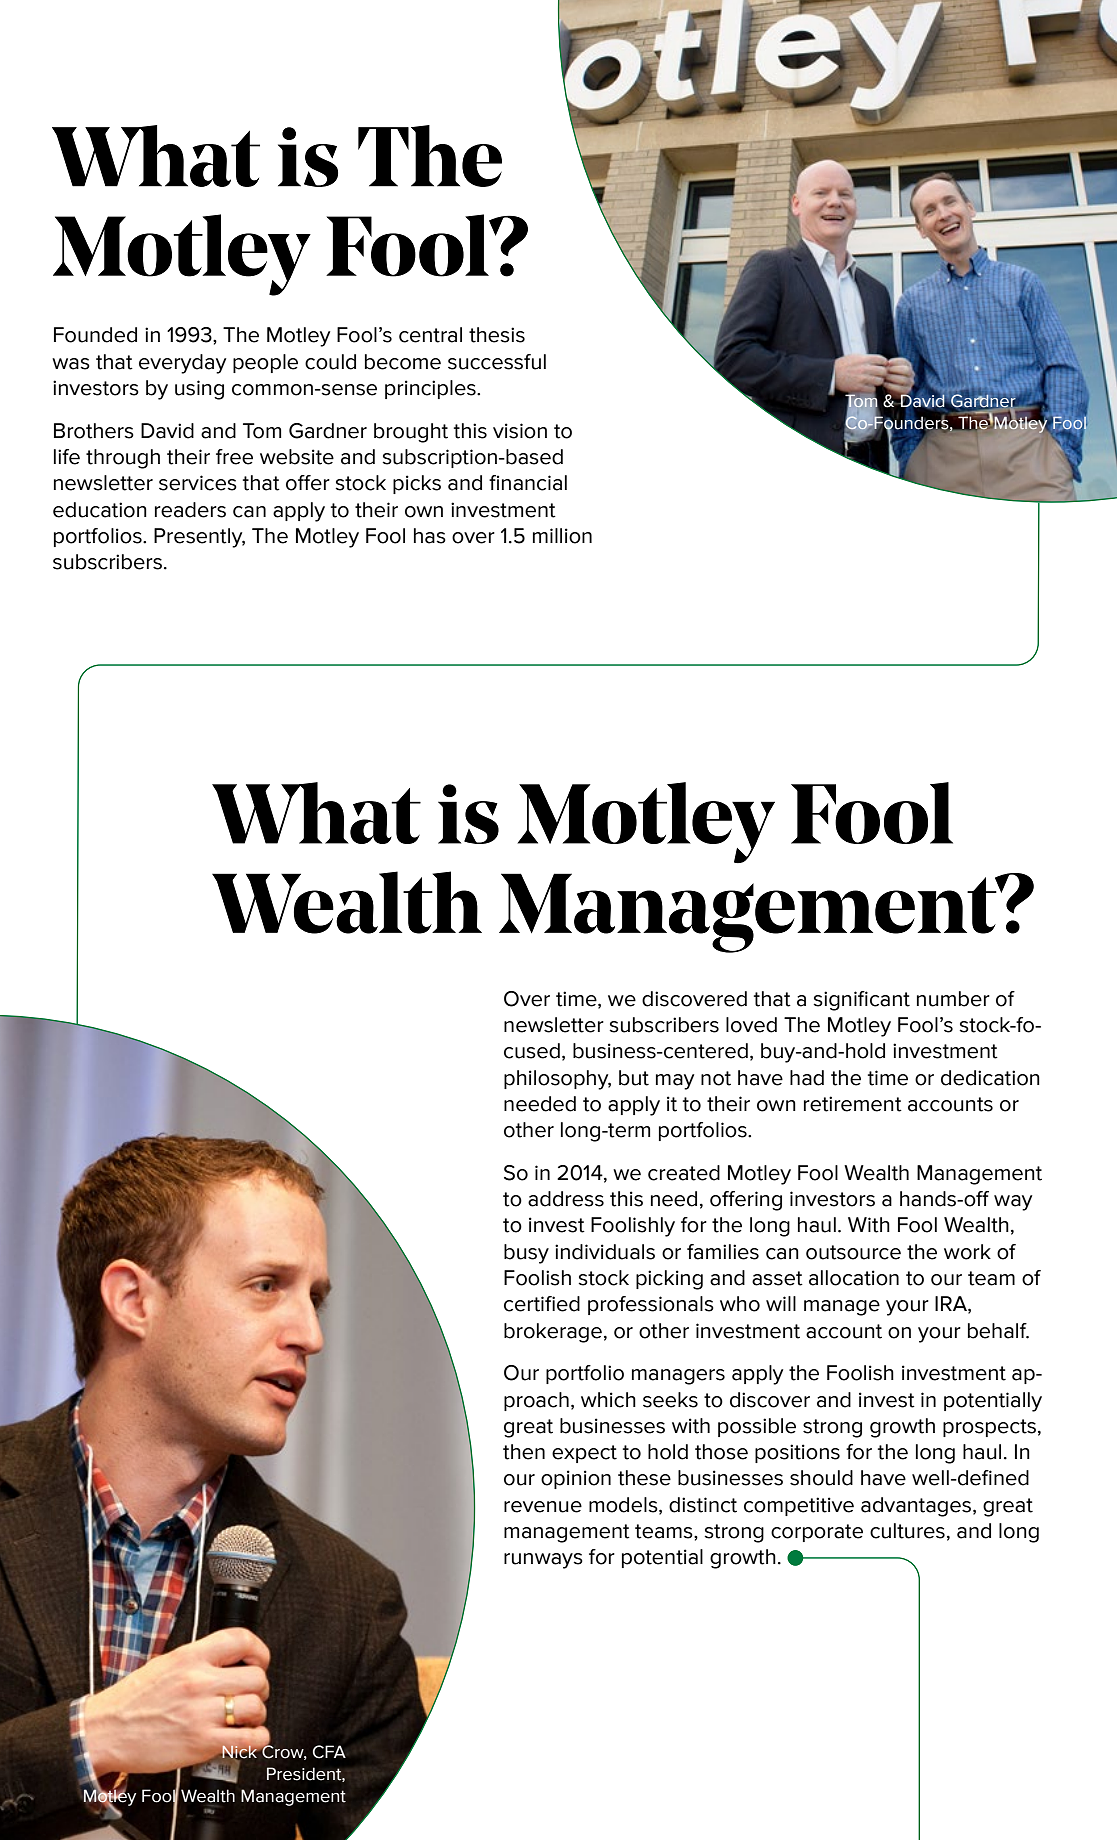 The image size is (1117, 1840). What do you see at coordinates (989, 1428) in the screenshot?
I see `prospects` at bounding box center [989, 1428].
